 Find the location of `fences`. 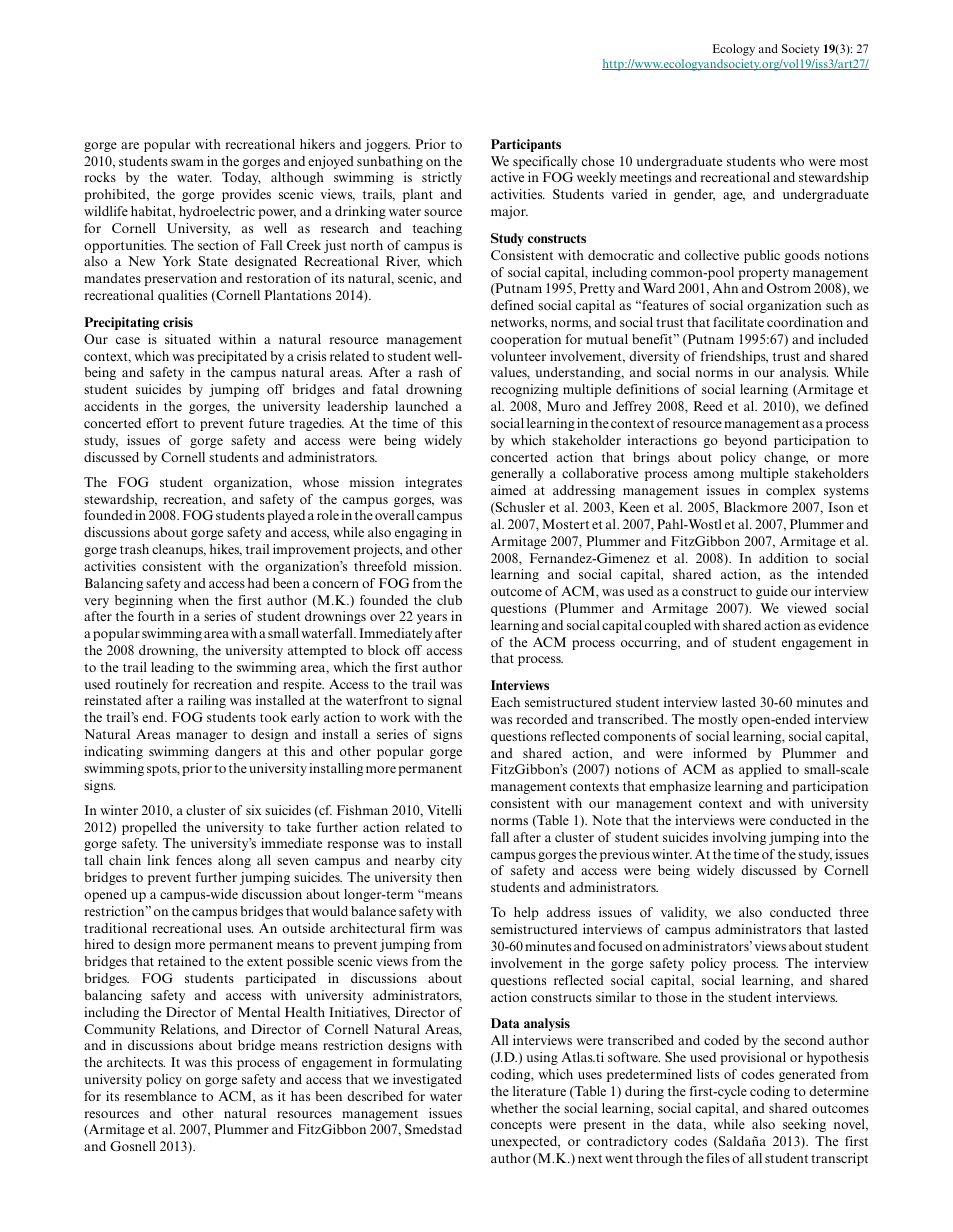

fences is located at coordinates (194, 860).
